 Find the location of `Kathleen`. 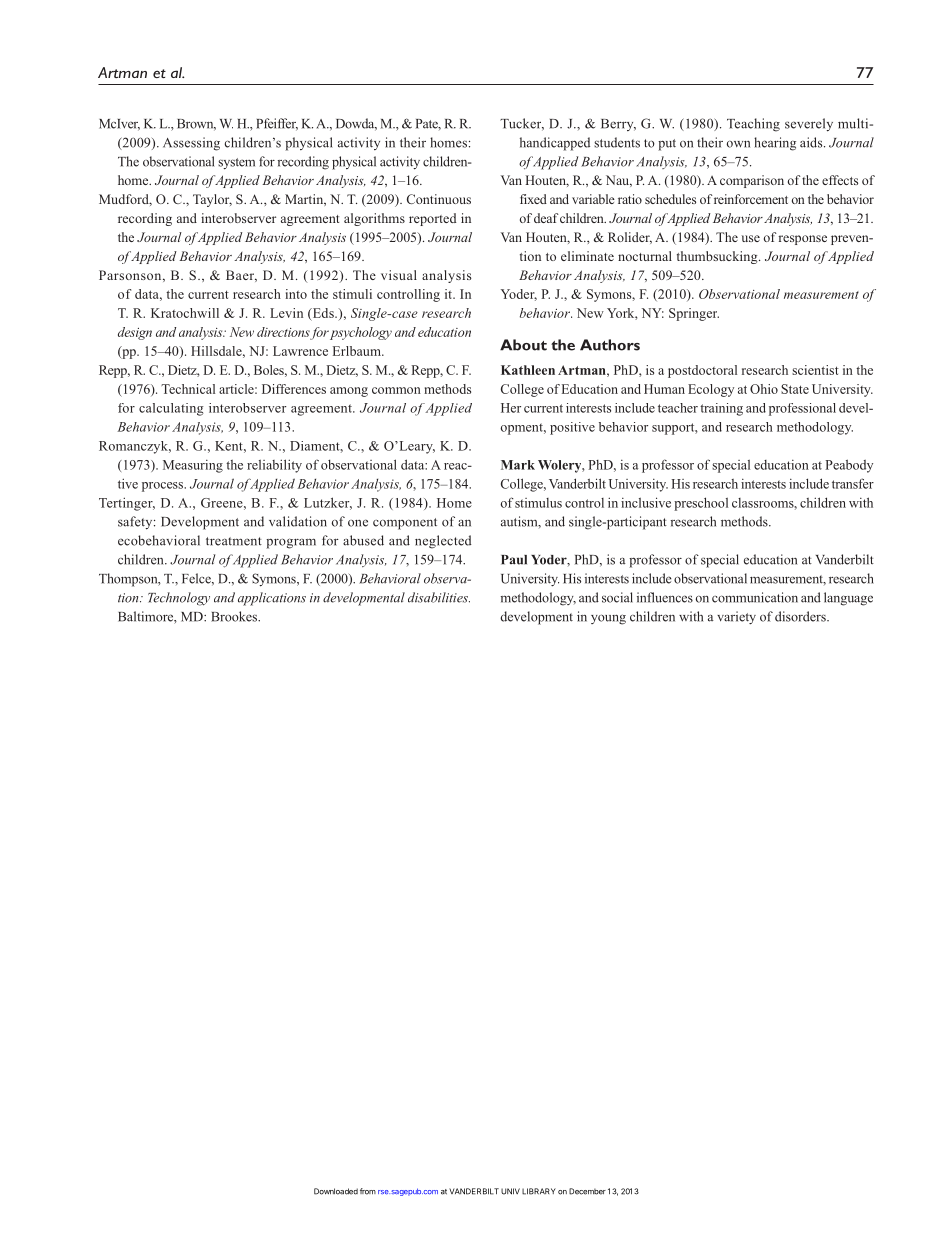

Kathleen is located at coordinates (528, 370).
